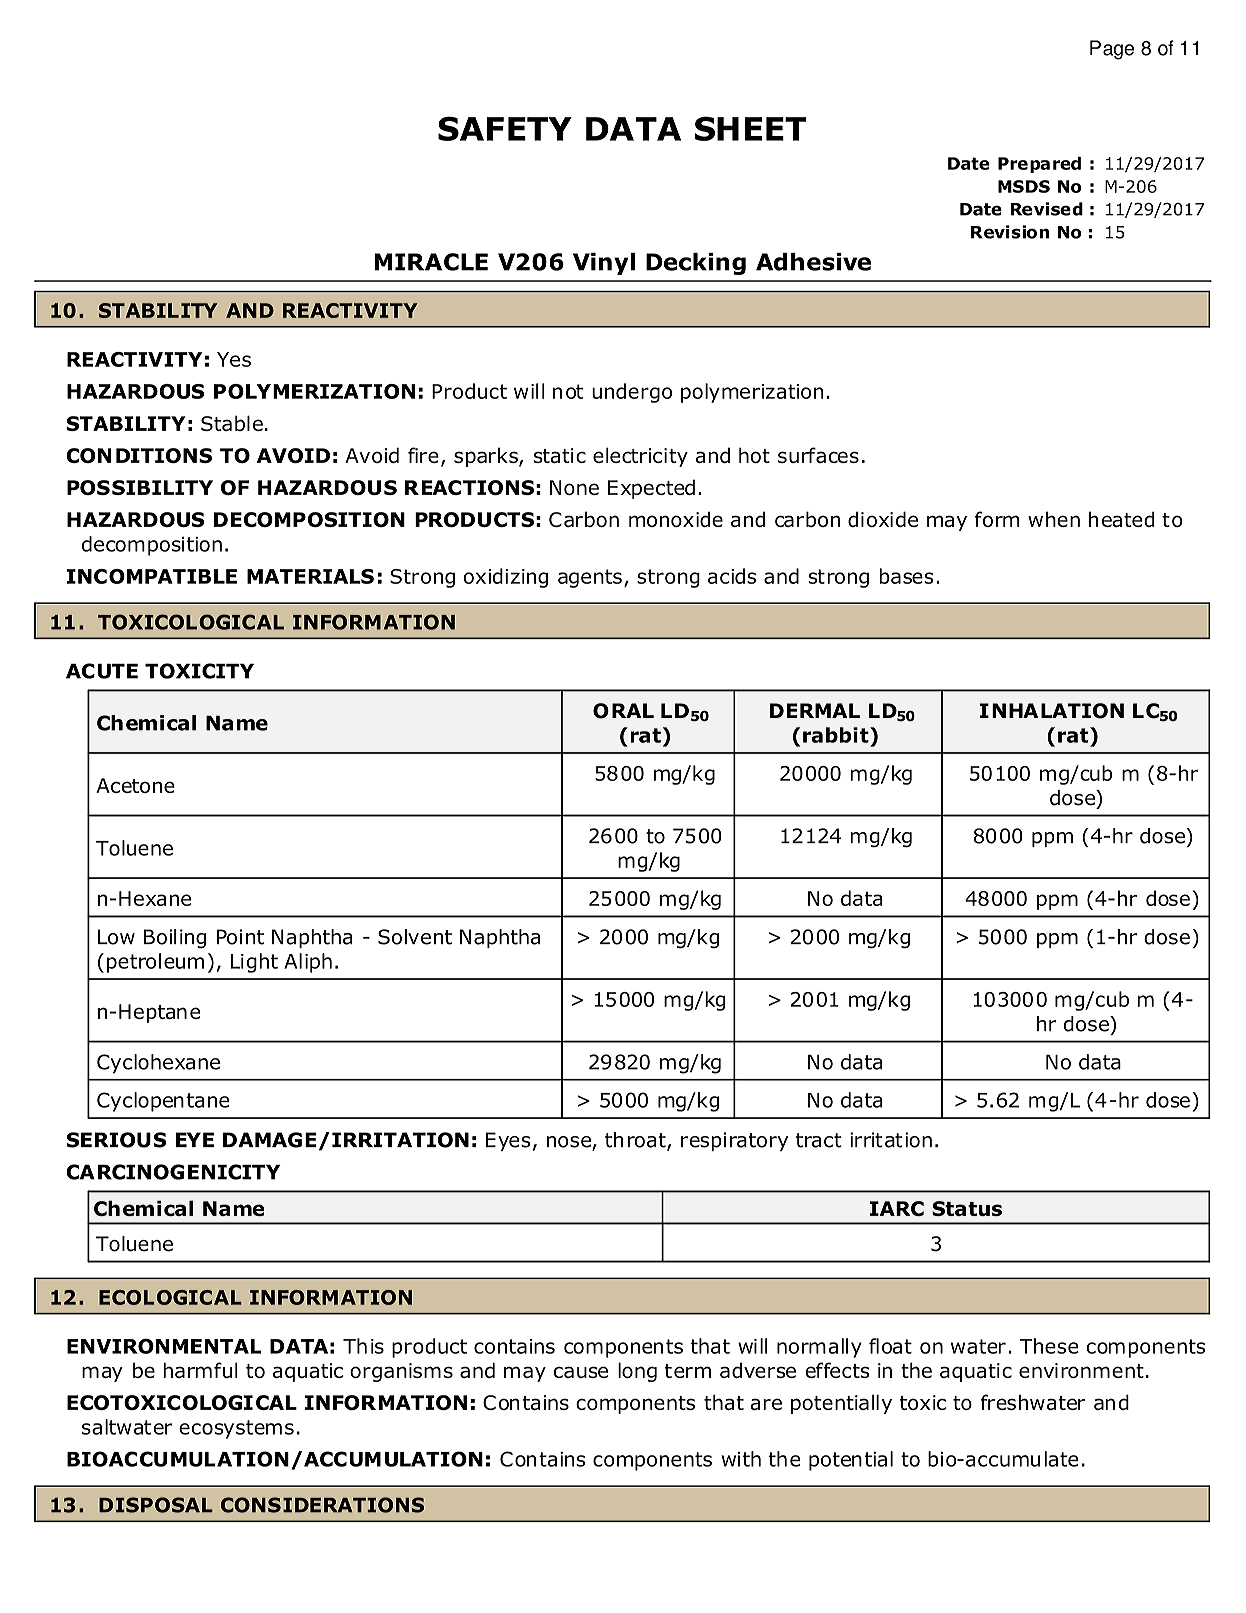 This page has width=1246, height=1613. What do you see at coordinates (1054, 519) in the page?
I see `when` at bounding box center [1054, 519].
